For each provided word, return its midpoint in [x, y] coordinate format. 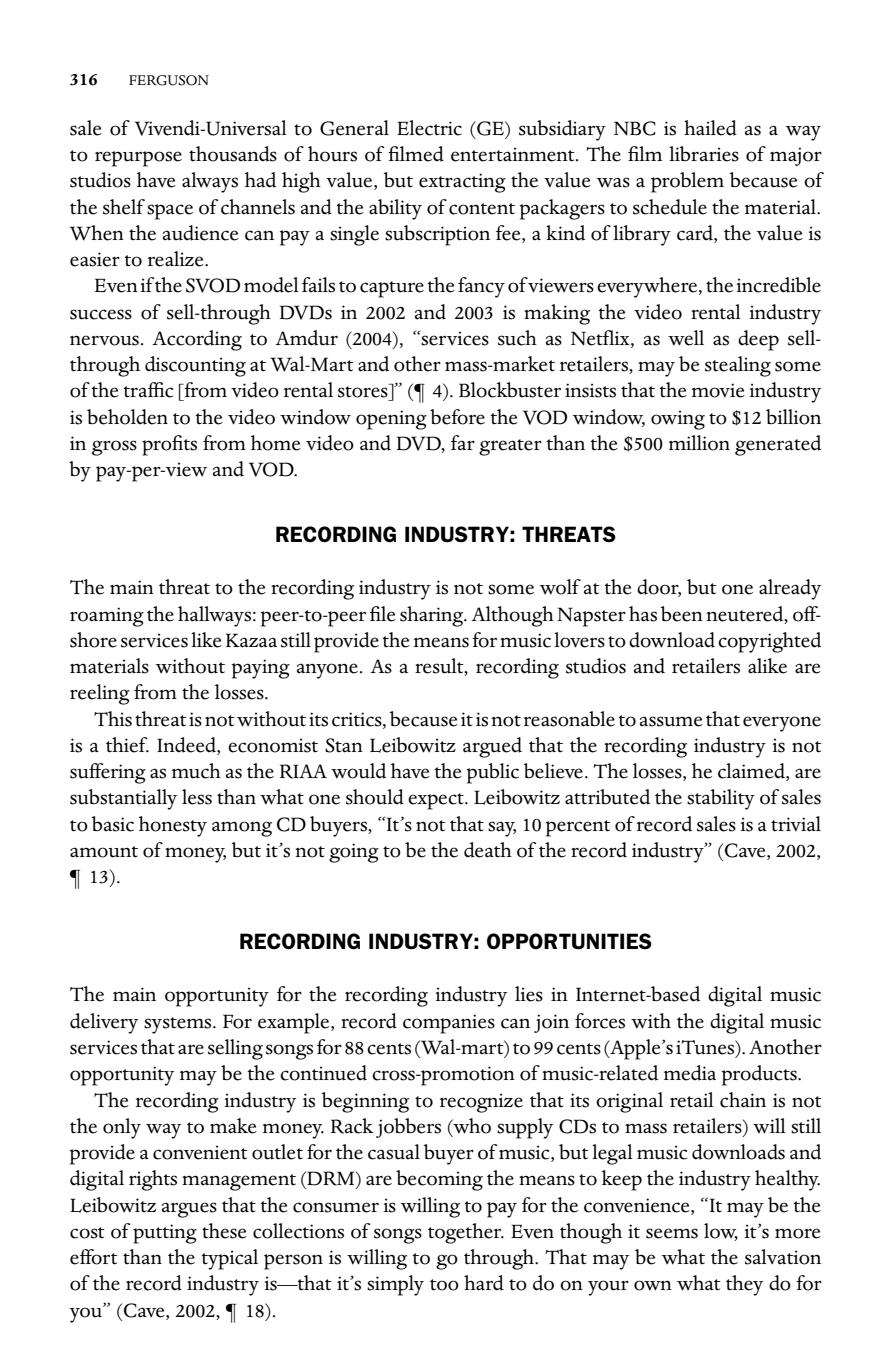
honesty [173, 826]
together [465, 1233]
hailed [710, 128]
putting [165, 1234]
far [463, 442]
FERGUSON [169, 80]
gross [114, 448]
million [699, 443]
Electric [429, 128]
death [488, 850]
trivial [796, 824]
